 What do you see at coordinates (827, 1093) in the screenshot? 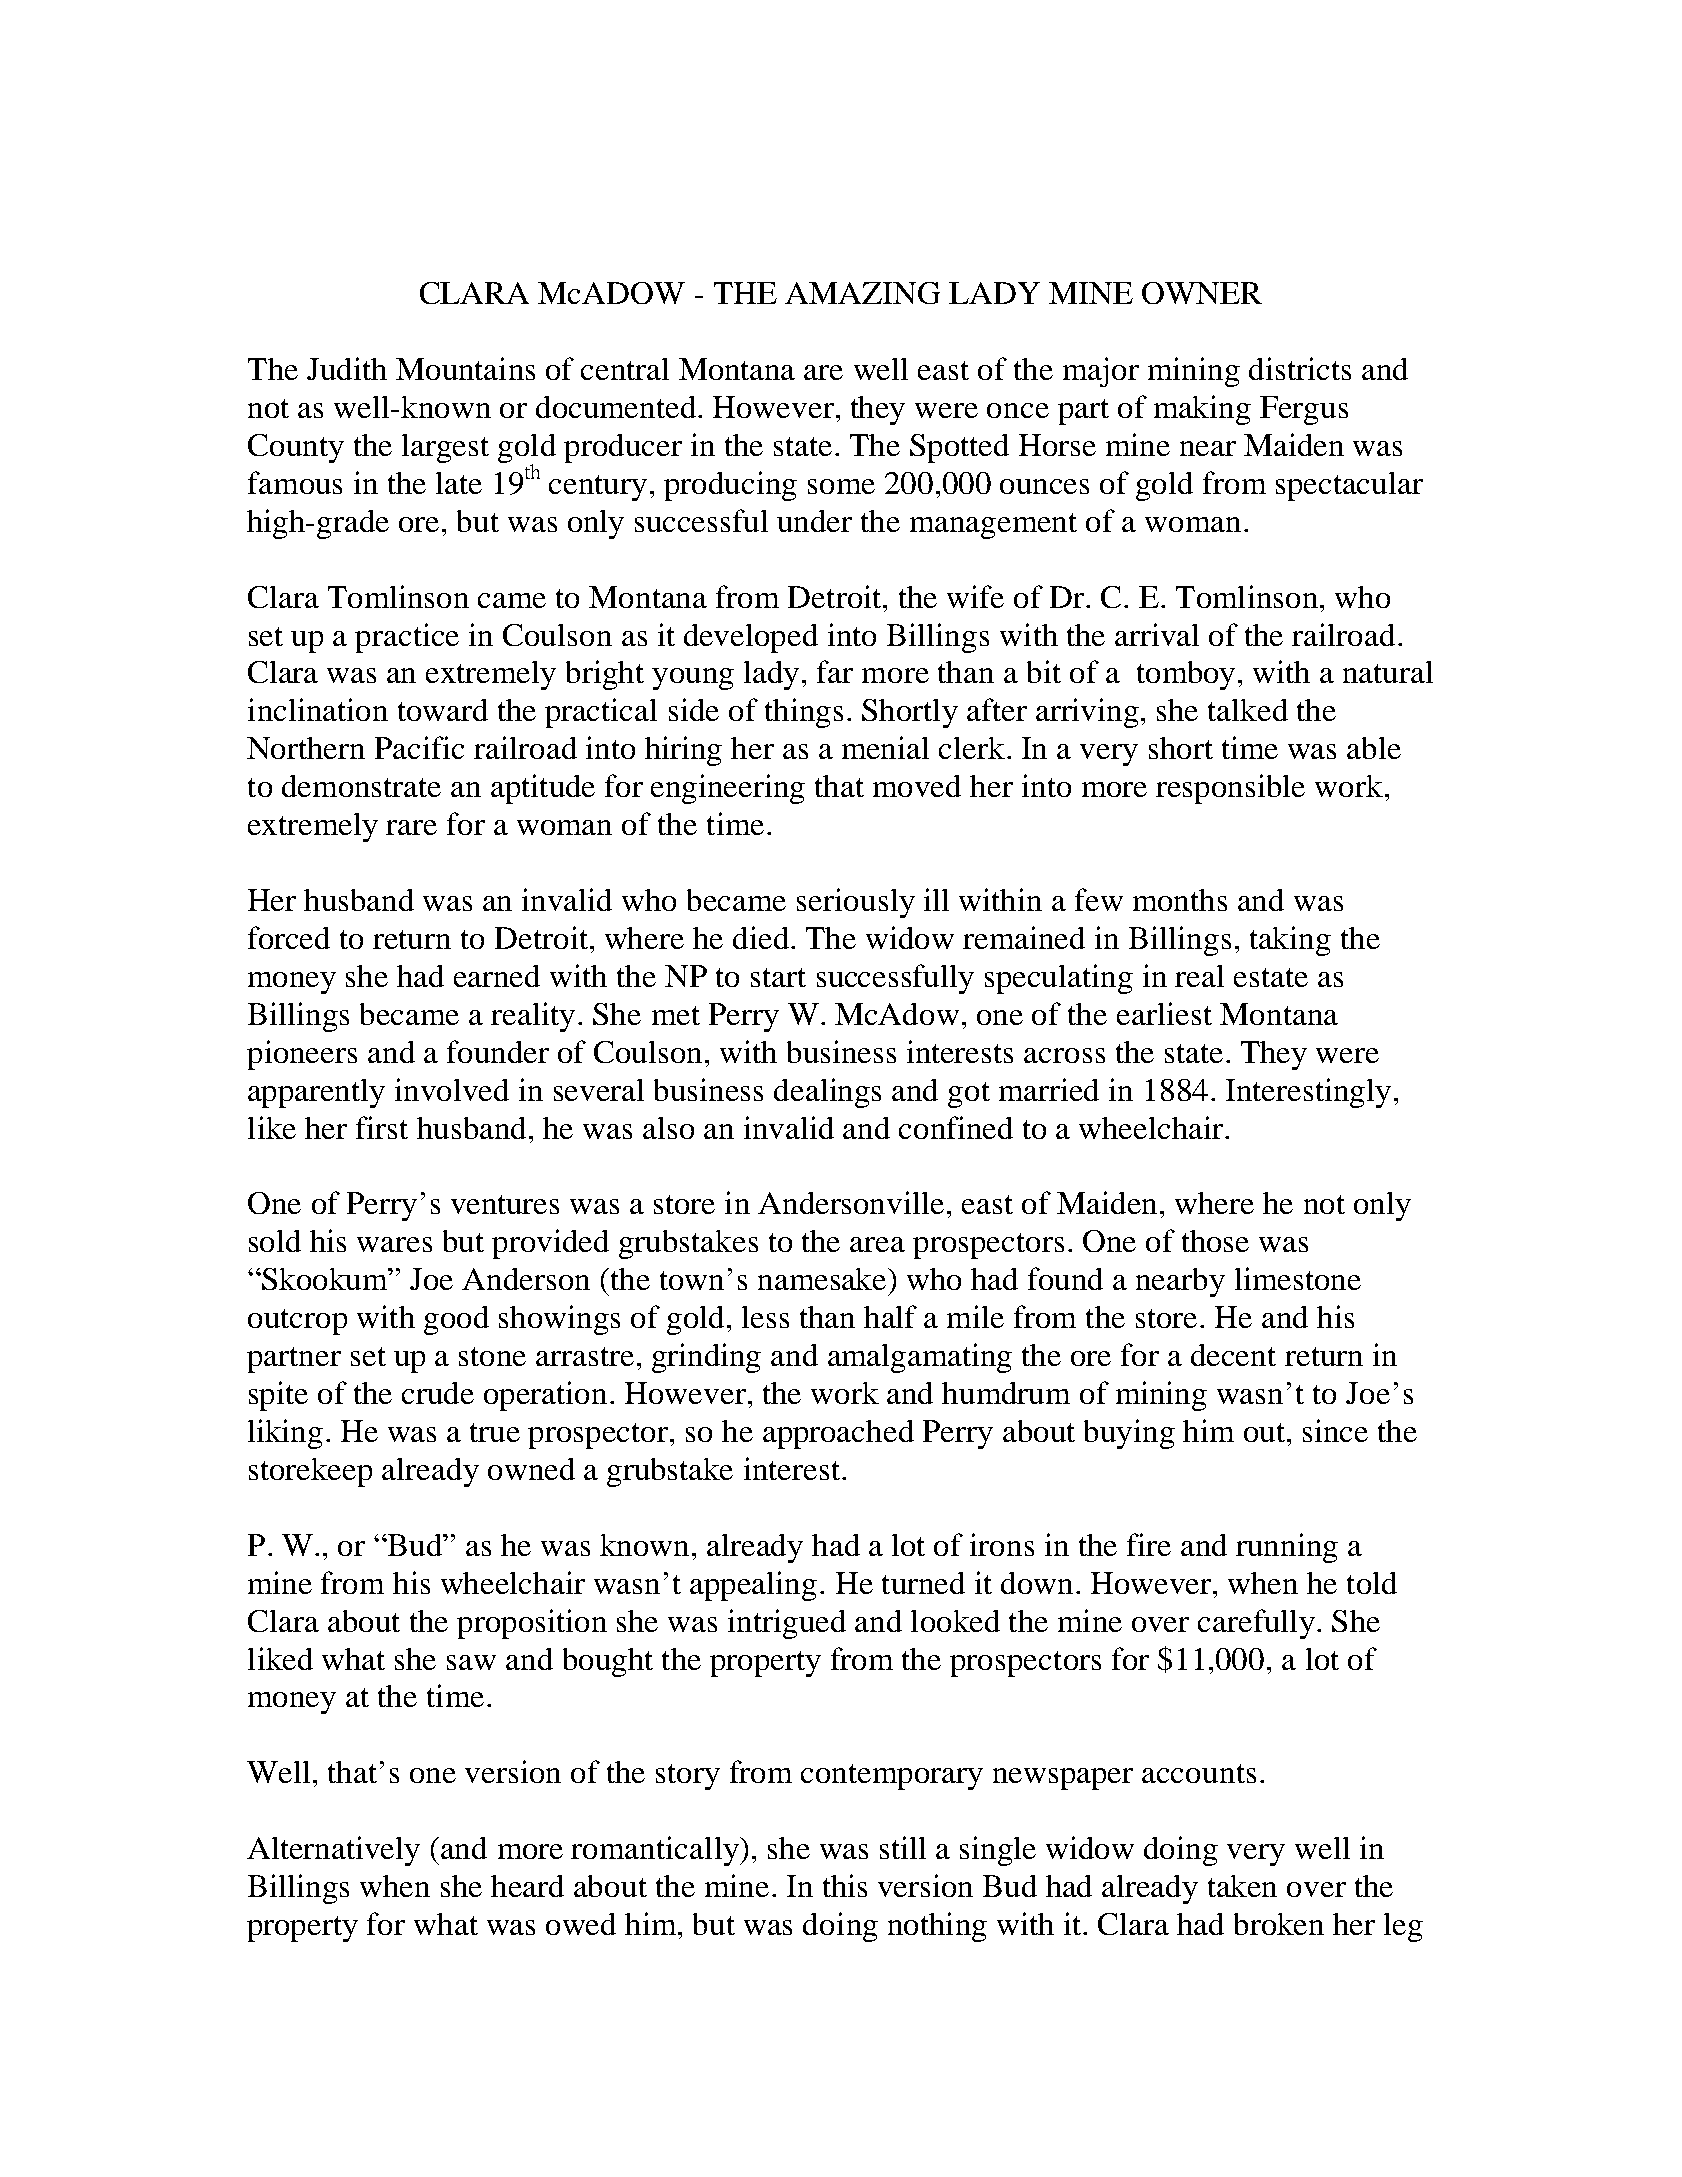
I see `dealings` at bounding box center [827, 1093].
